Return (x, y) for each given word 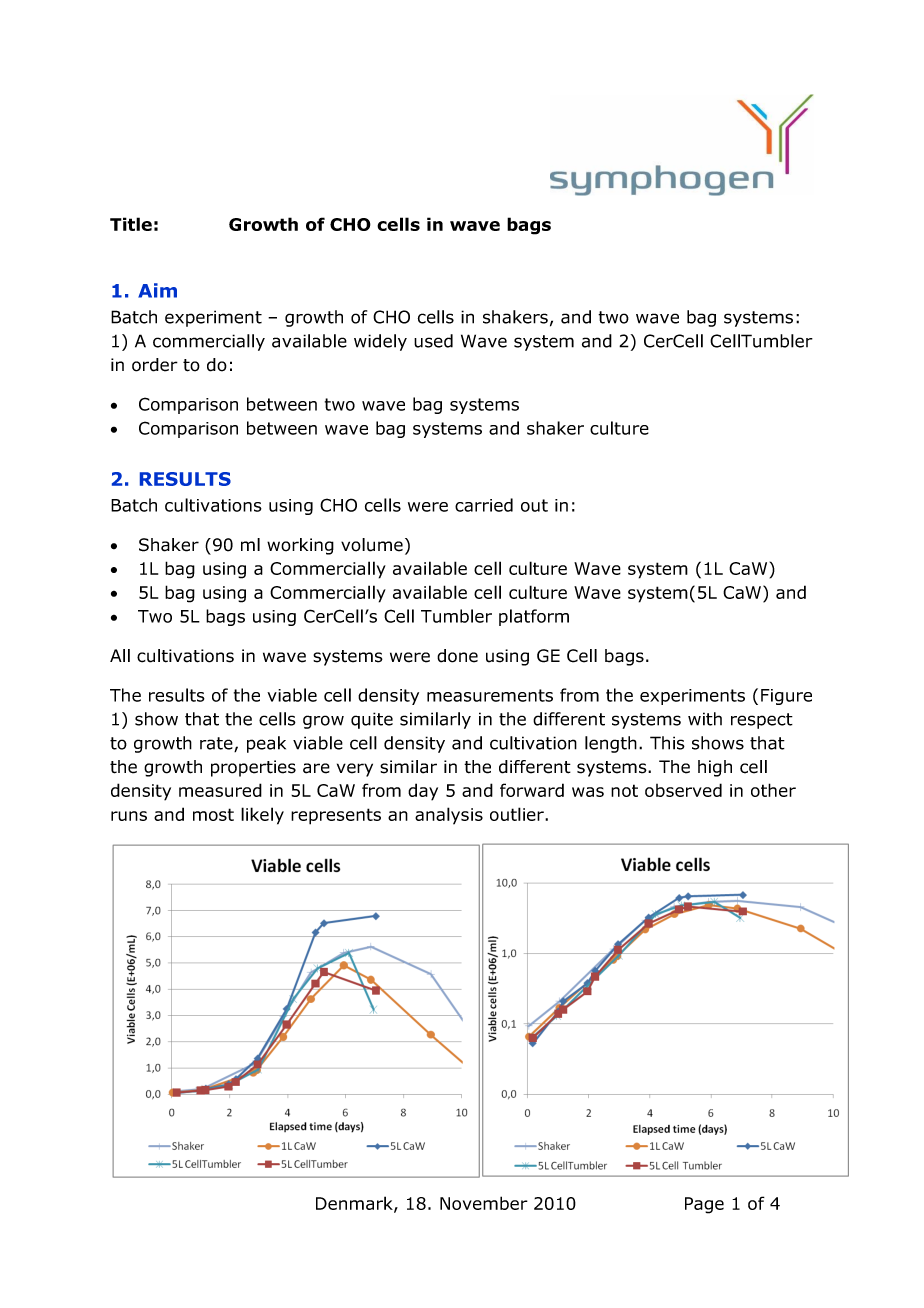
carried (484, 505)
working (300, 546)
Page (704, 1205)
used (433, 341)
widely (380, 342)
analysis (449, 816)
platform (534, 617)
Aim (157, 290)
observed (683, 790)
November (484, 1203)
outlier (518, 814)
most (213, 814)
